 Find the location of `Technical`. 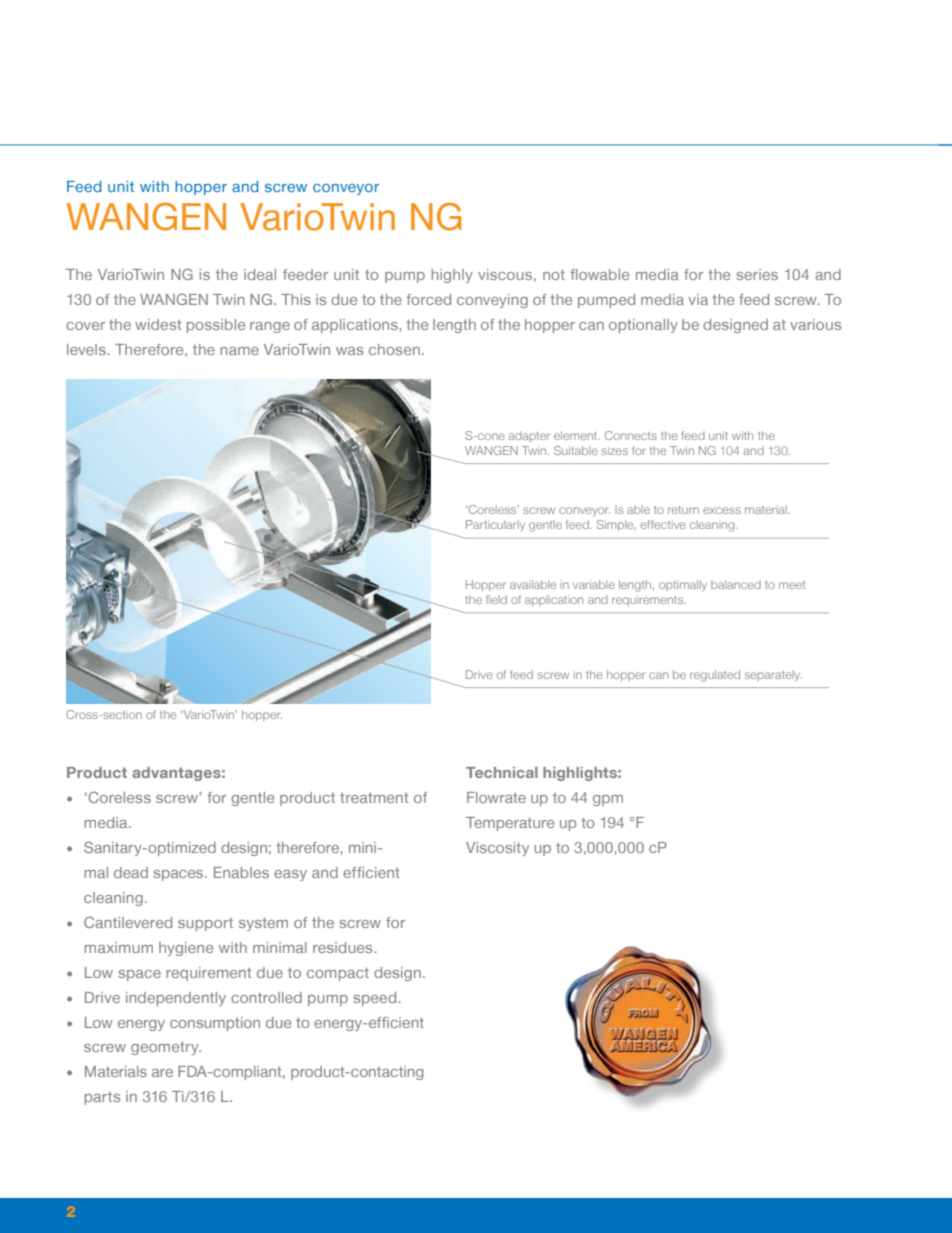

Technical is located at coordinates (502, 772).
